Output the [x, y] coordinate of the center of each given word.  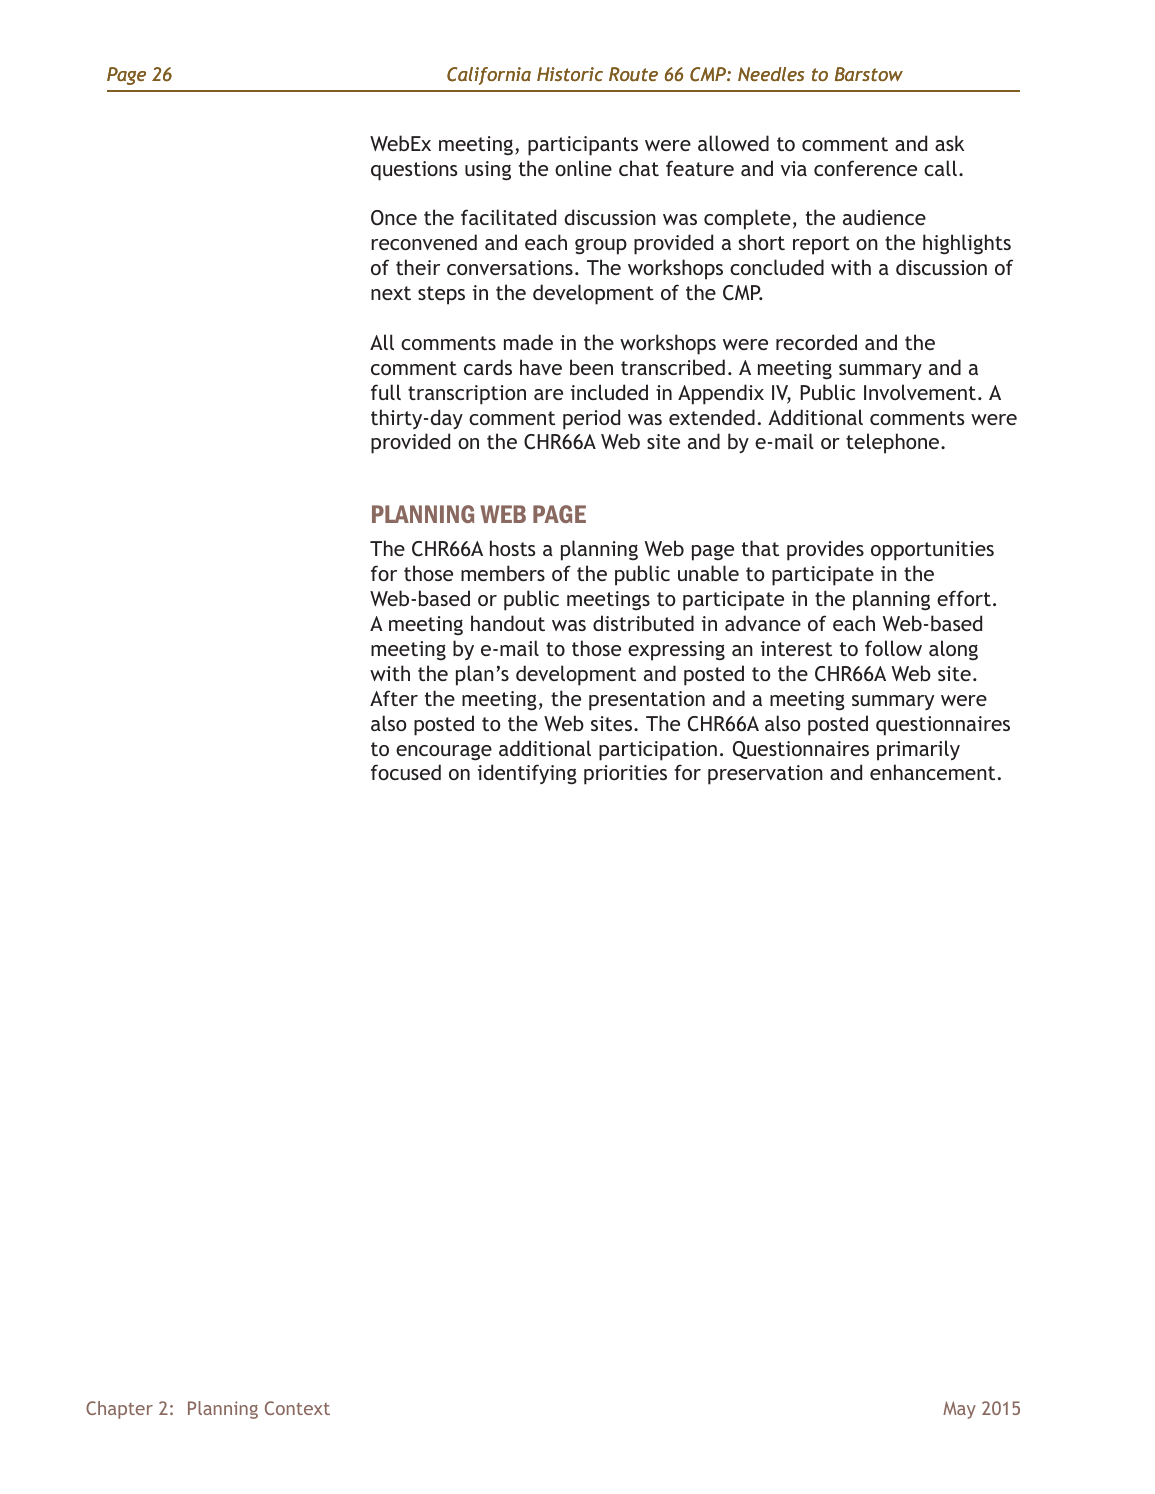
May [959, 1410]
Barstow [869, 74]
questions [414, 171]
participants [583, 146]
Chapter [119, 1410]
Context [297, 1408]
